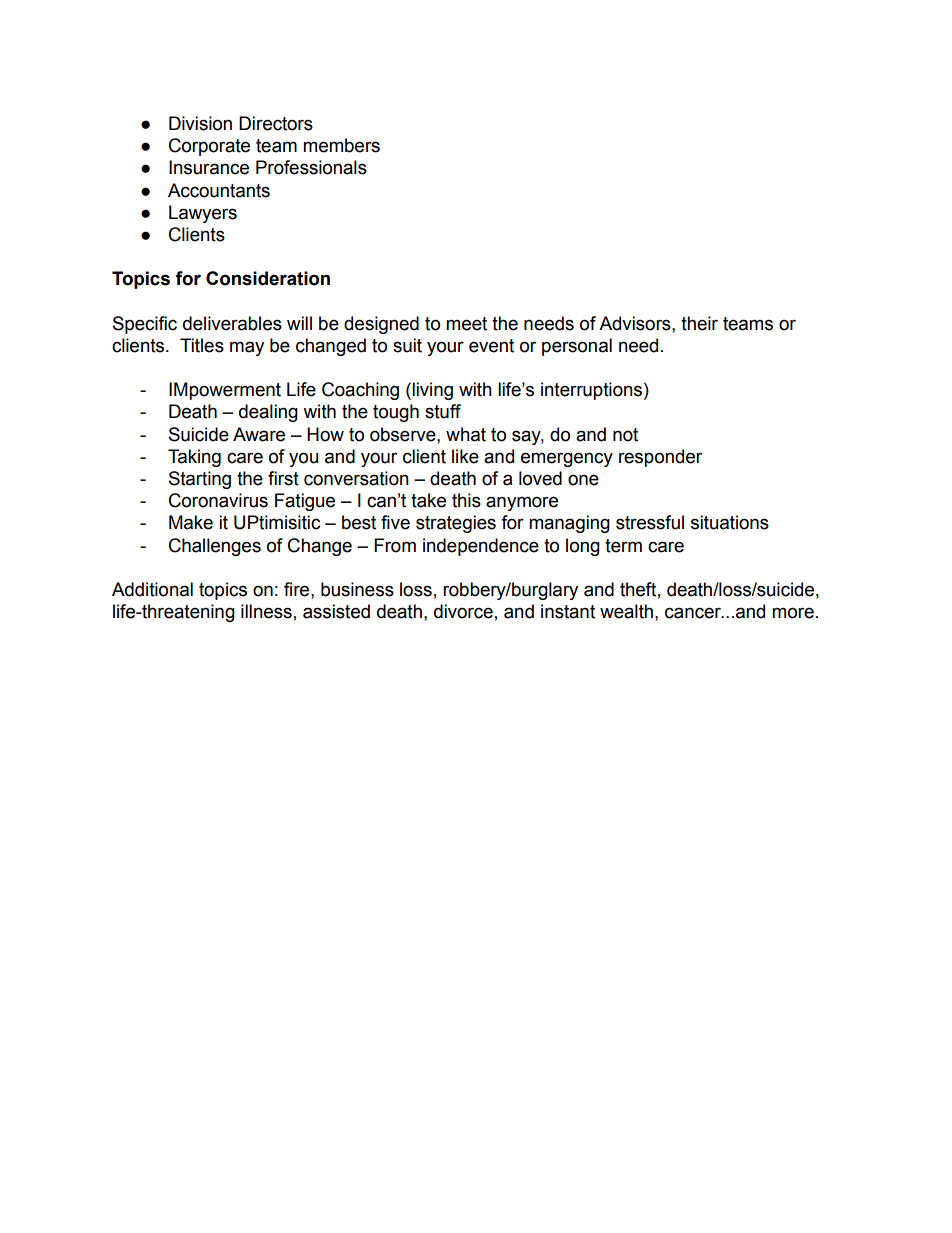  Describe the element at coordinates (577, 347) in the page. I see `personal` at that location.
